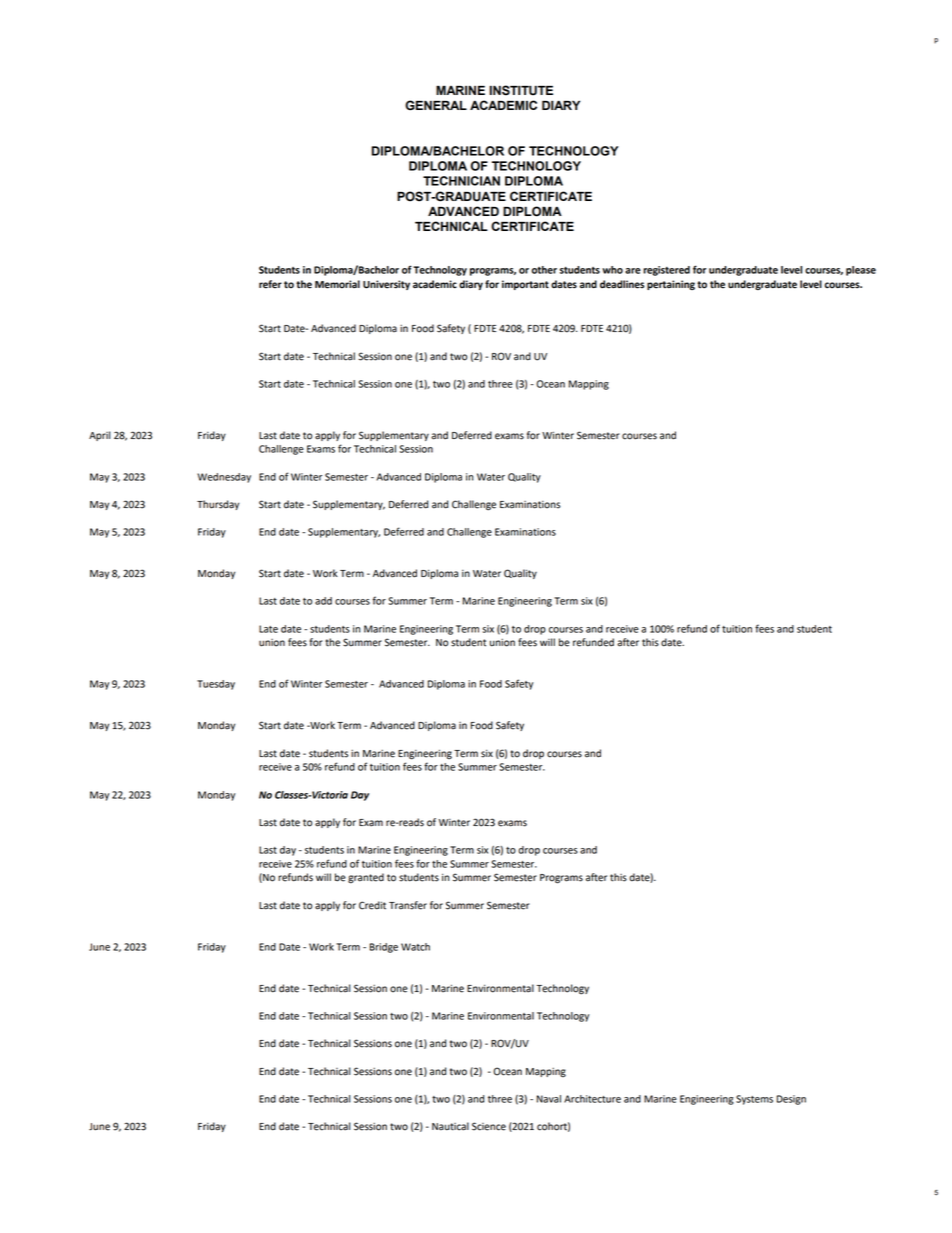 This document has width=952, height=1233. Describe the element at coordinates (525, 285) in the document. I see `important` at that location.
